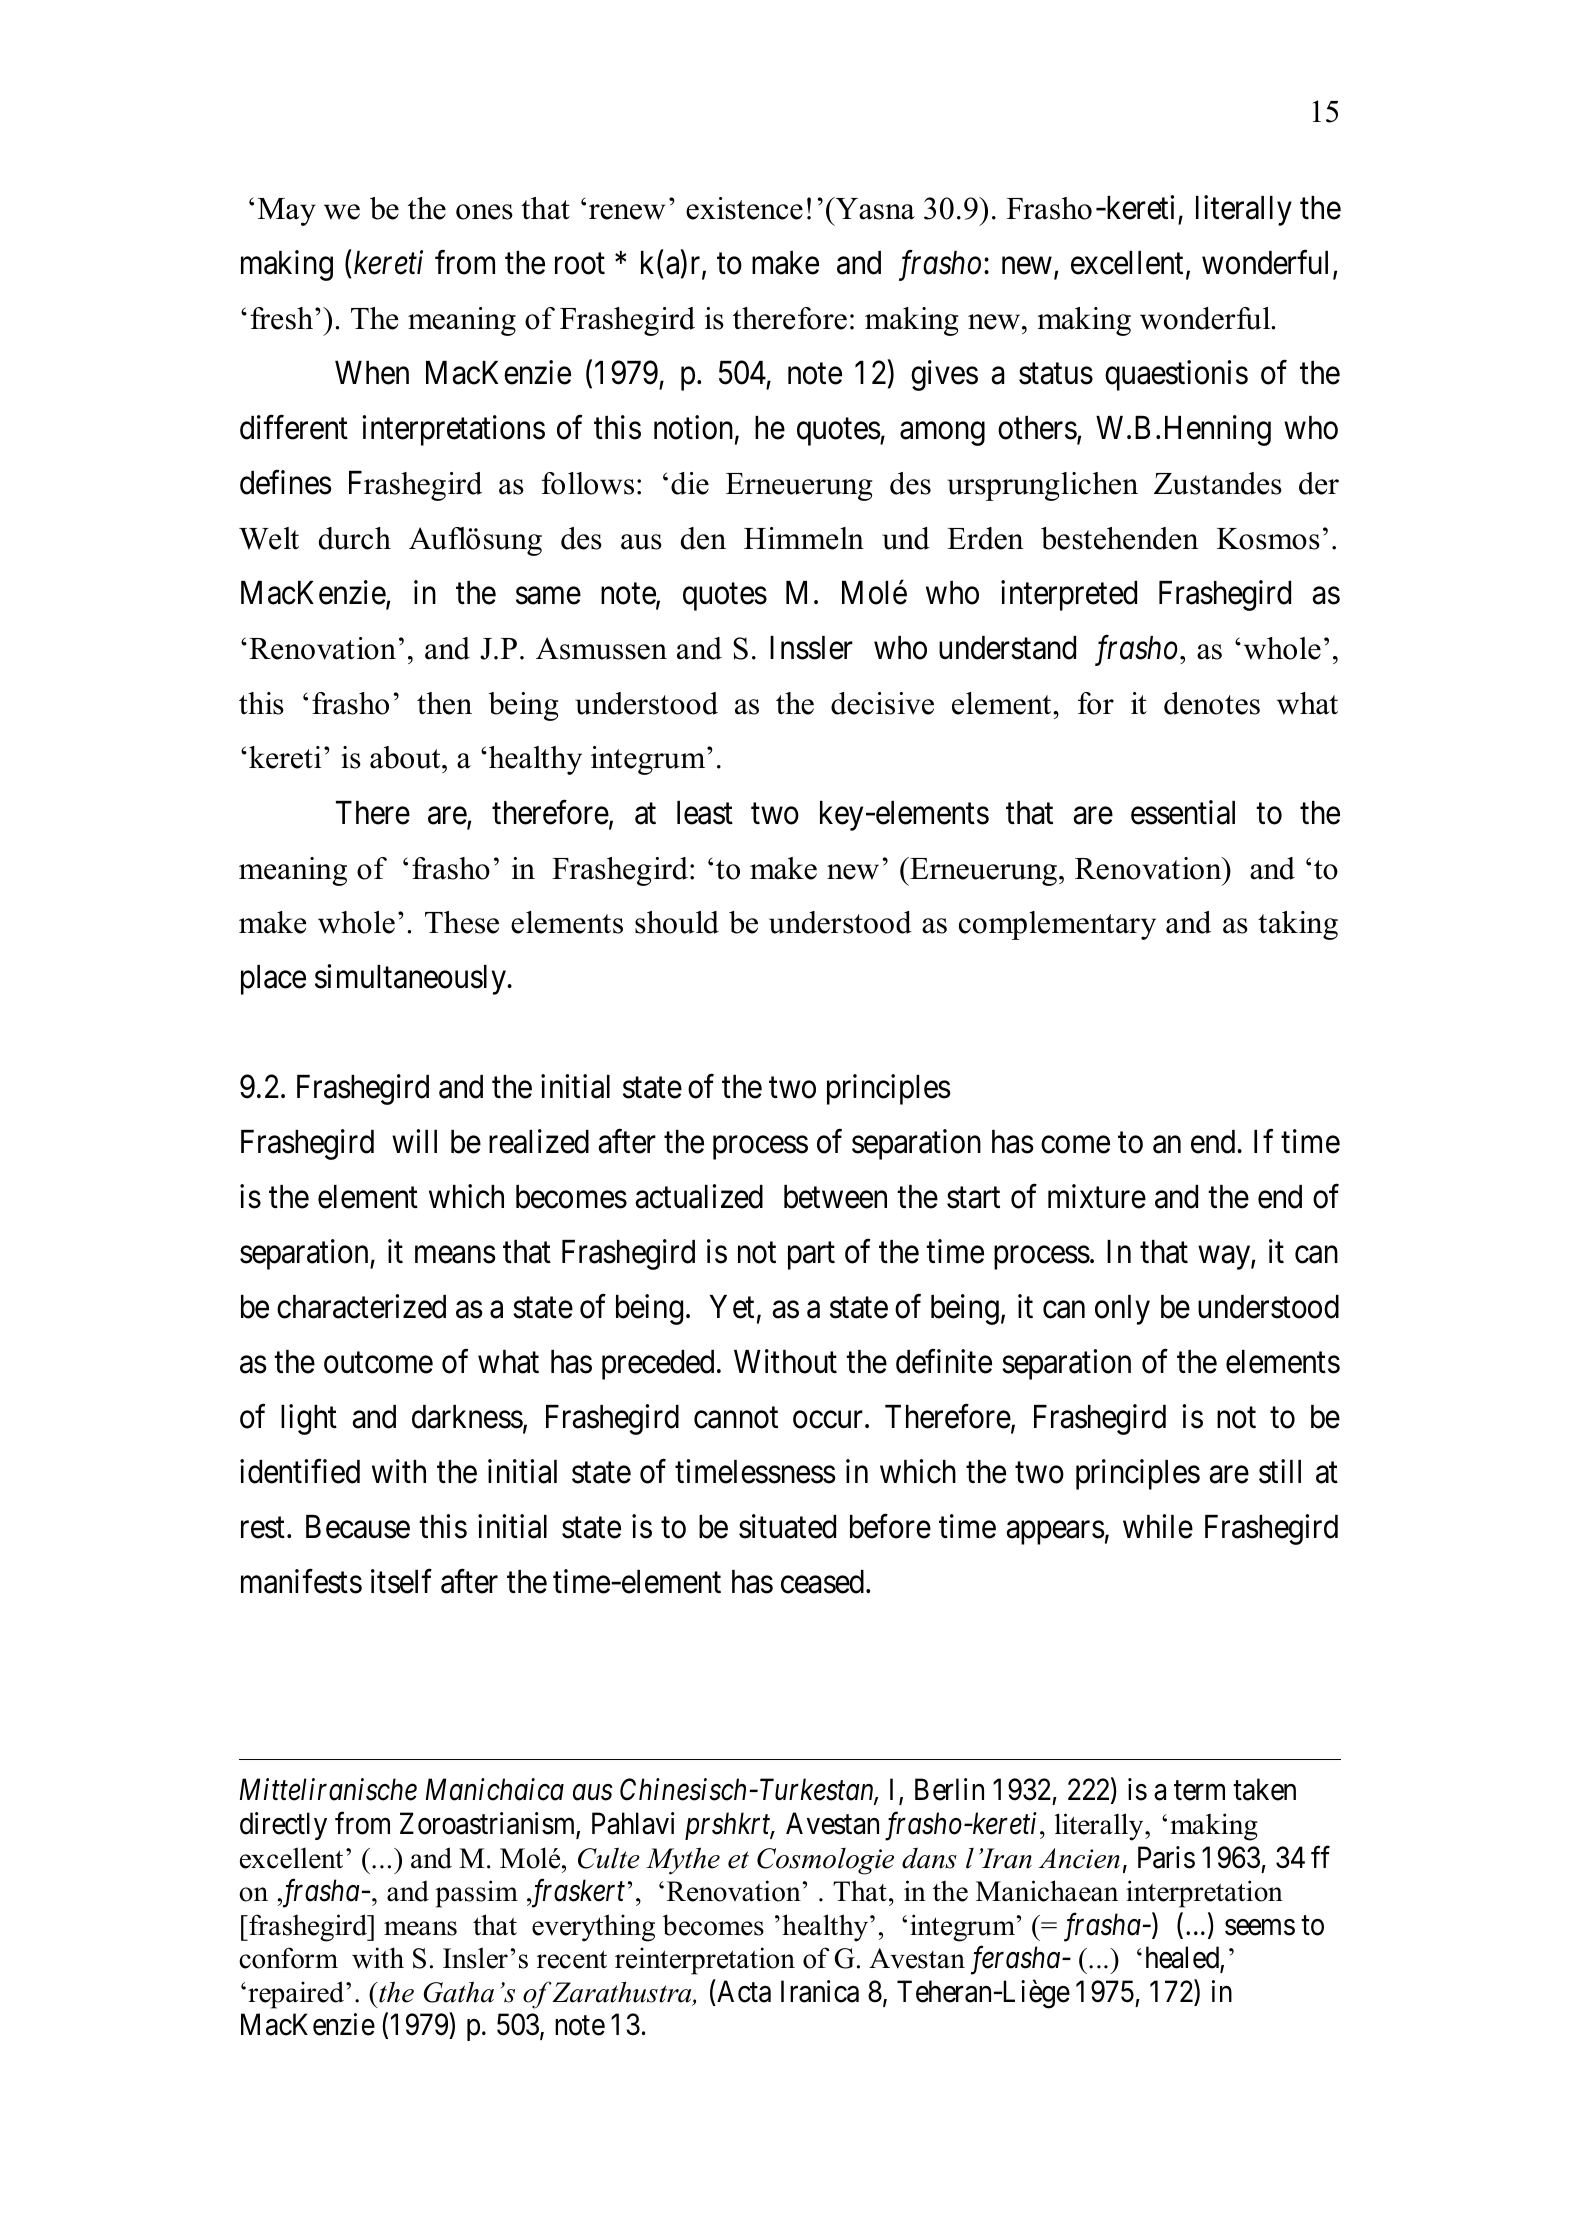 Image resolution: width=1579 pixels, height=2234 pixels. What do you see at coordinates (942, 434) in the screenshot?
I see `among` at bounding box center [942, 434].
